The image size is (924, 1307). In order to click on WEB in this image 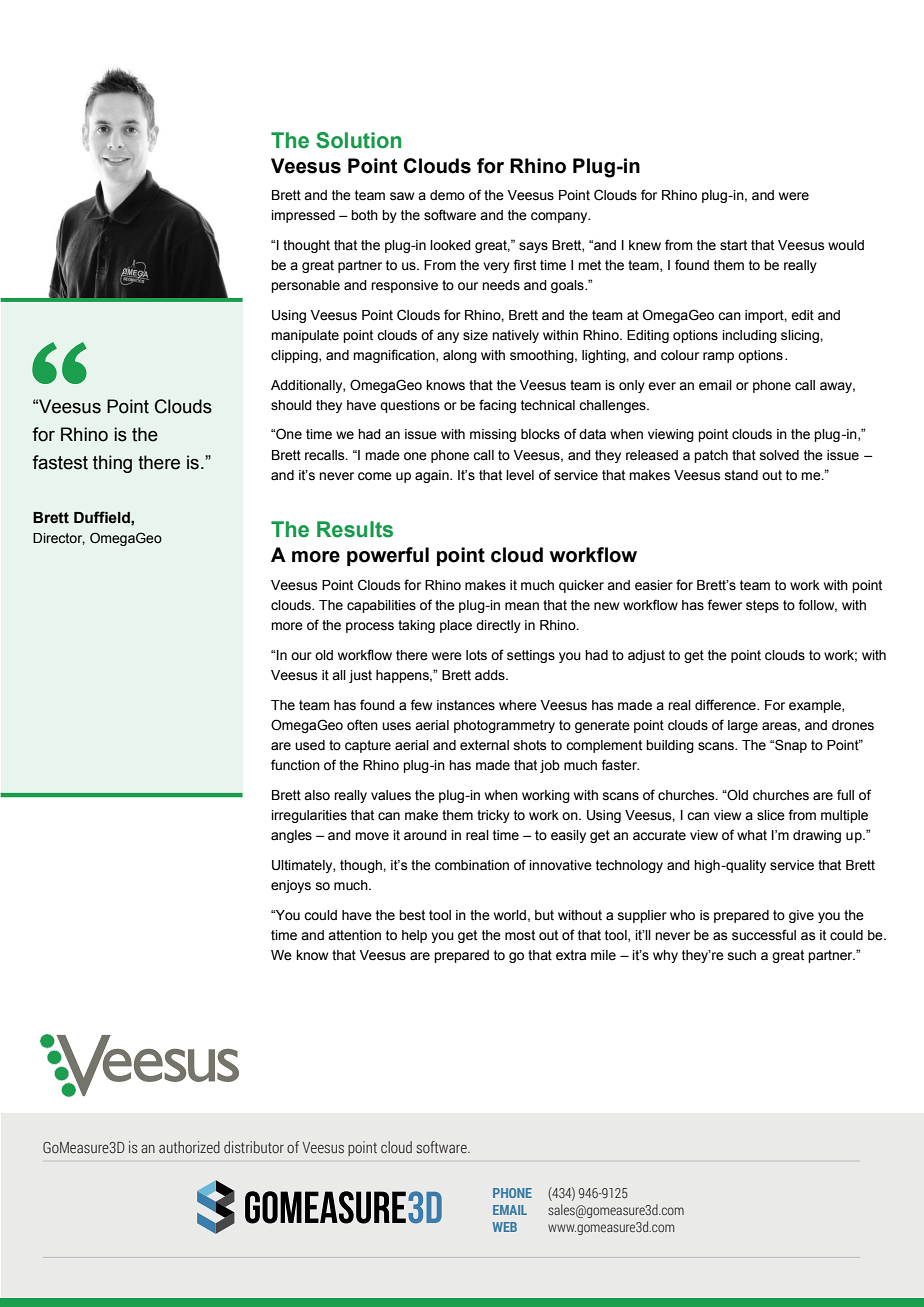, I will do `click(504, 1227)`.
